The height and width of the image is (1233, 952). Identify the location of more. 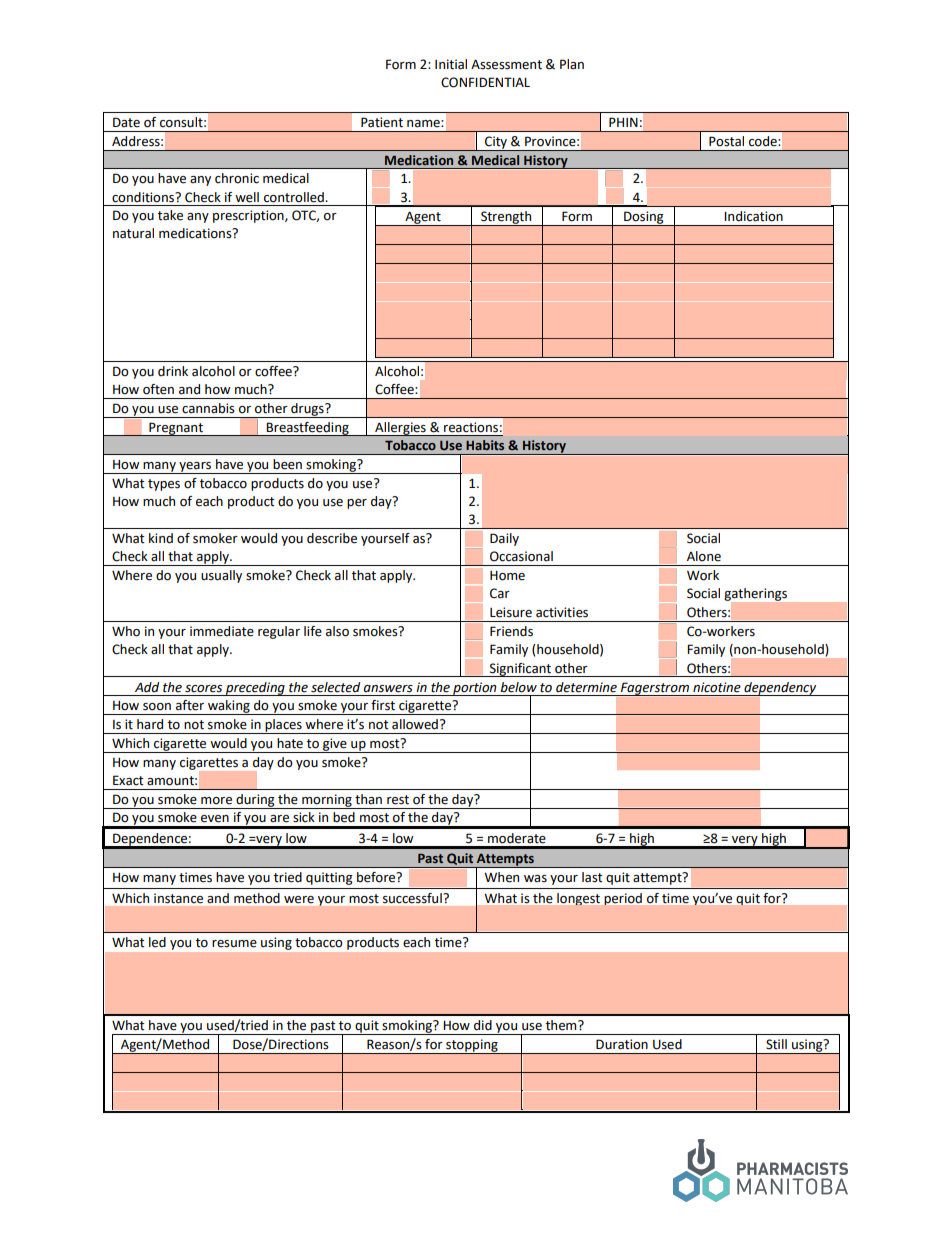
(216, 801).
